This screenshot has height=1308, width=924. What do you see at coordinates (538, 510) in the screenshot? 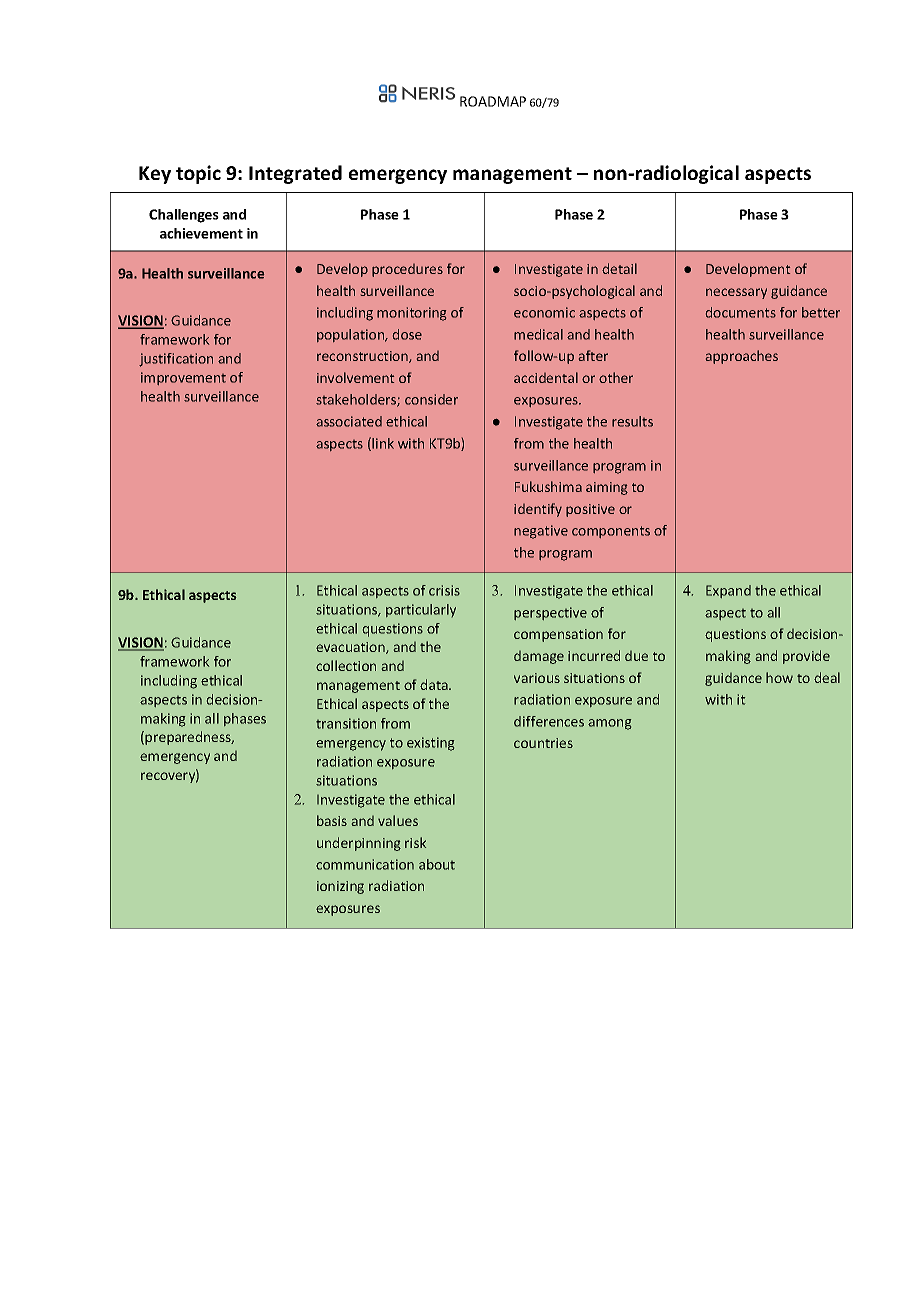
I see `identify` at bounding box center [538, 510].
